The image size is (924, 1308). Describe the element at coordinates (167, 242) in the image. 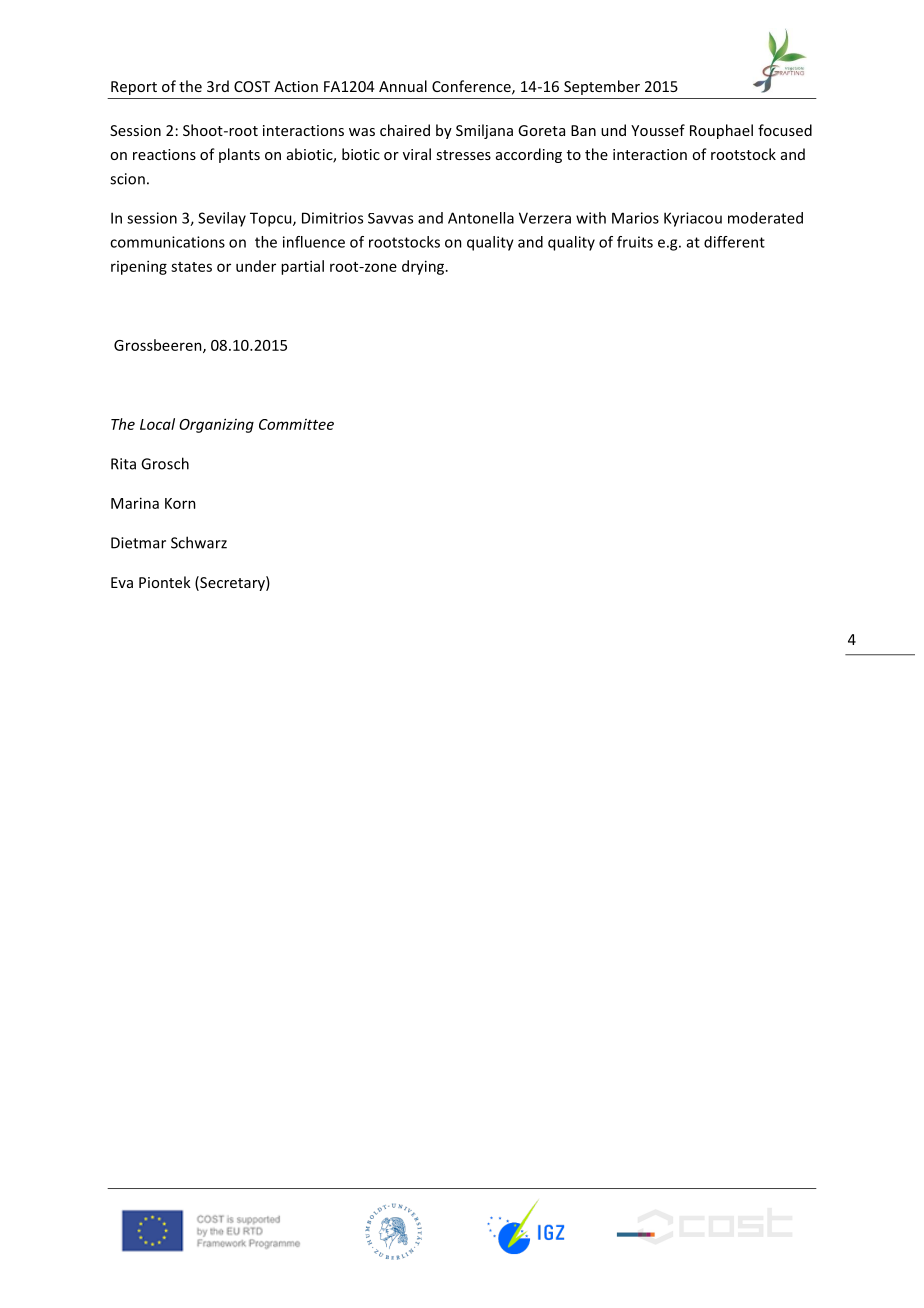

I see `communications` at that location.
